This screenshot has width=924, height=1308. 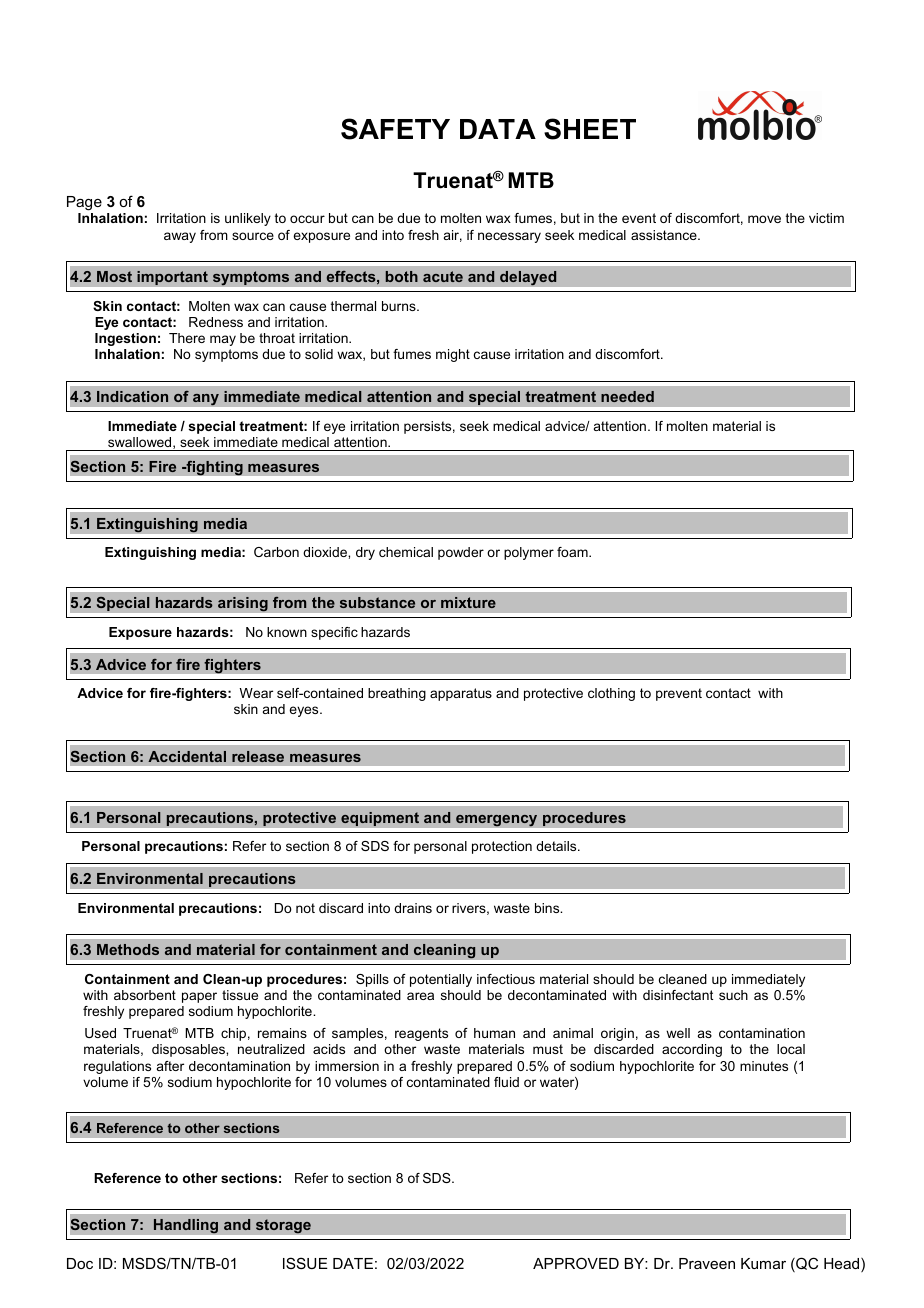 What do you see at coordinates (187, 756) in the screenshot?
I see `Accidental` at bounding box center [187, 756].
